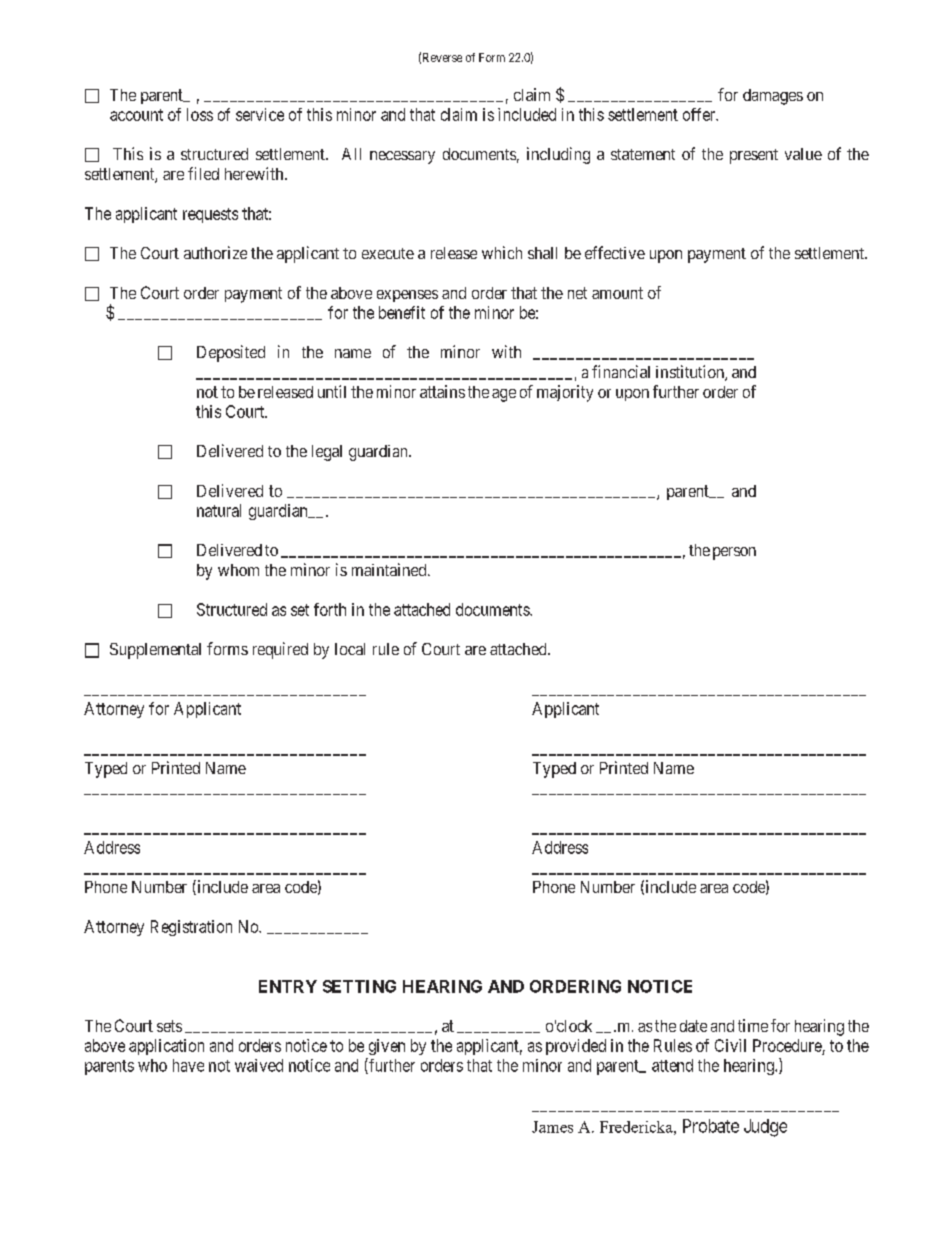  I want to click on local, so click(350, 649).
